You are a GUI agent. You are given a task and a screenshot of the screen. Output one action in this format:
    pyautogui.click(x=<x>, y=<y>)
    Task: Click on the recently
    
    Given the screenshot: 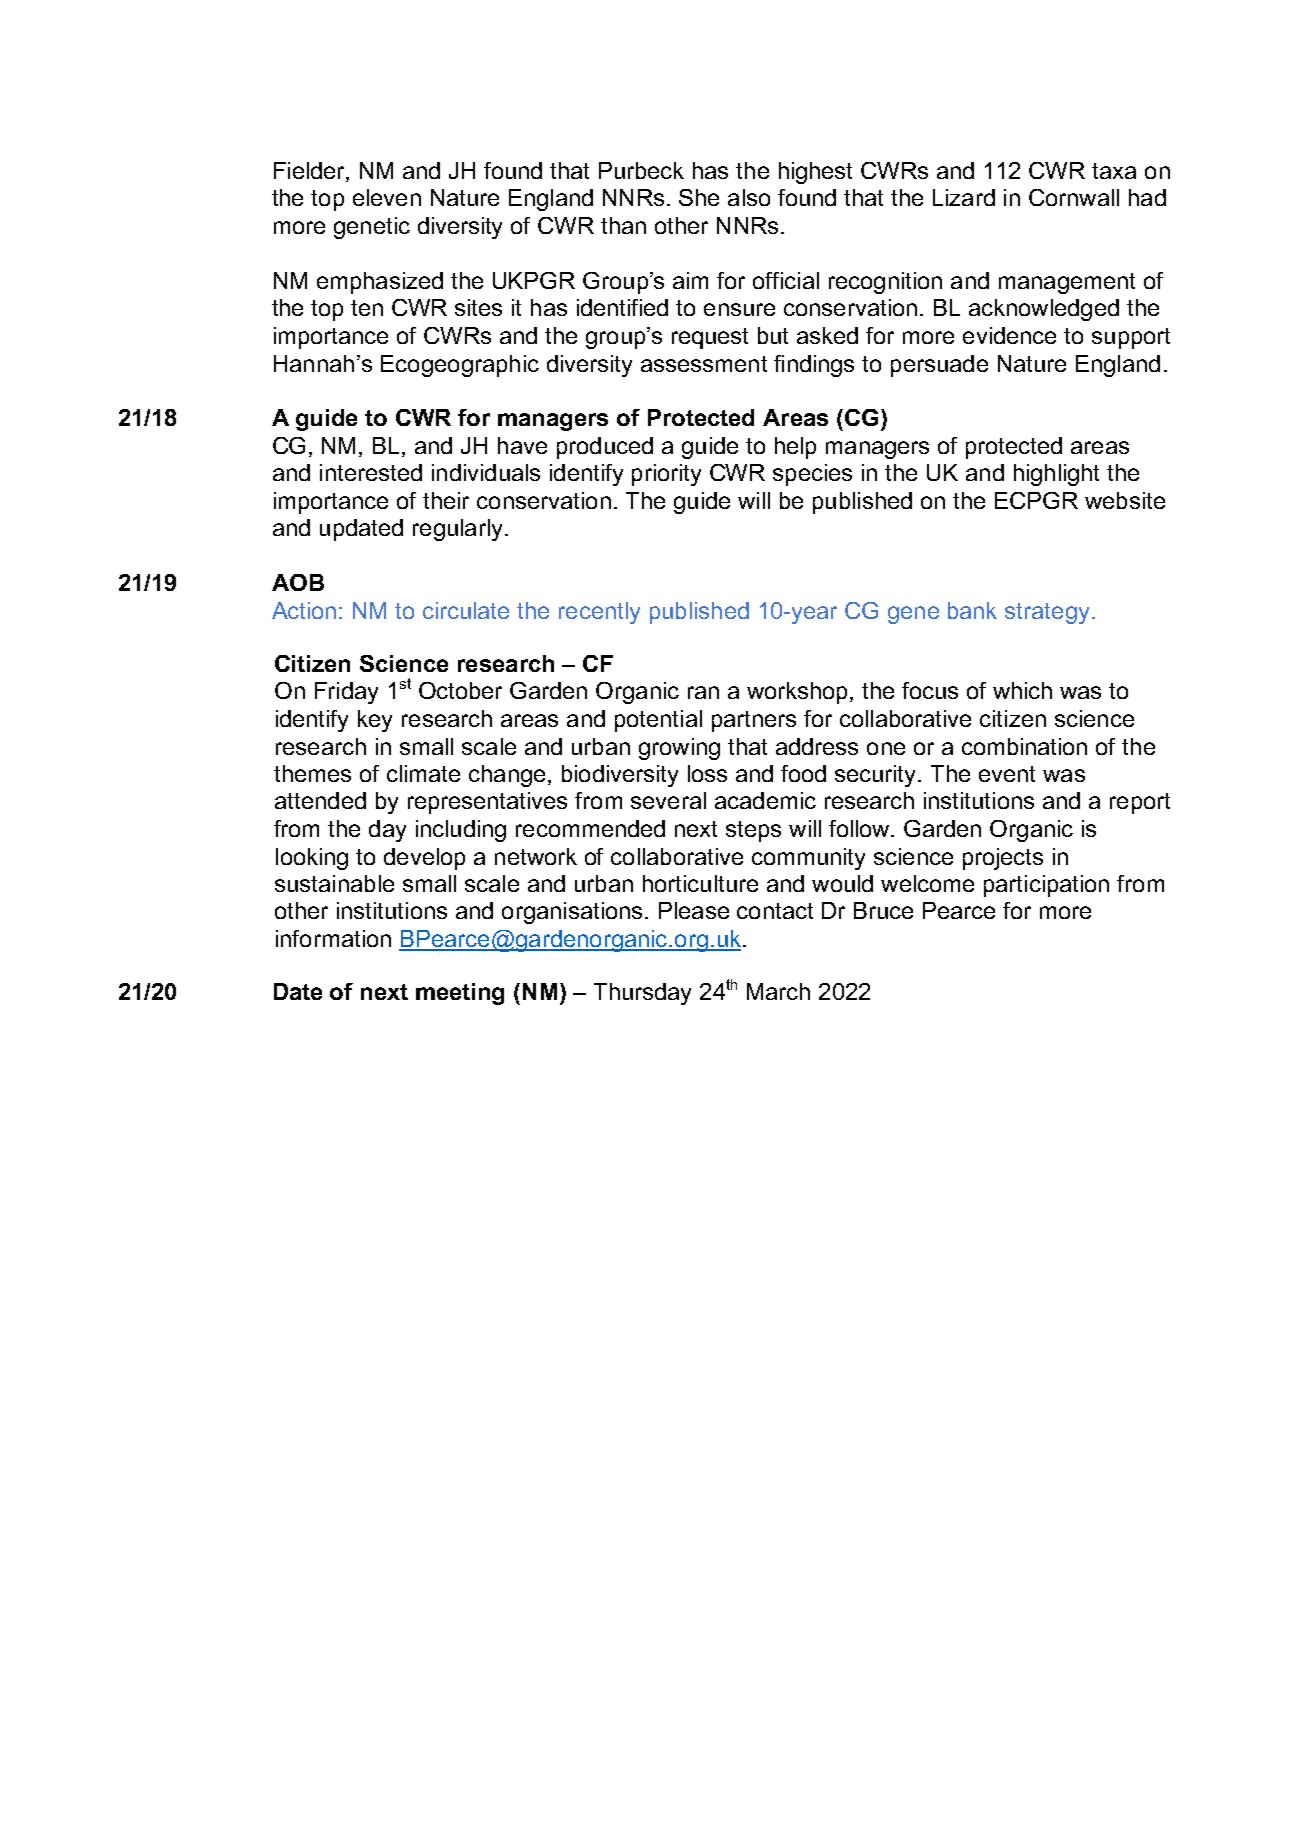 What is the action you would take?
    pyautogui.click(x=599, y=613)
